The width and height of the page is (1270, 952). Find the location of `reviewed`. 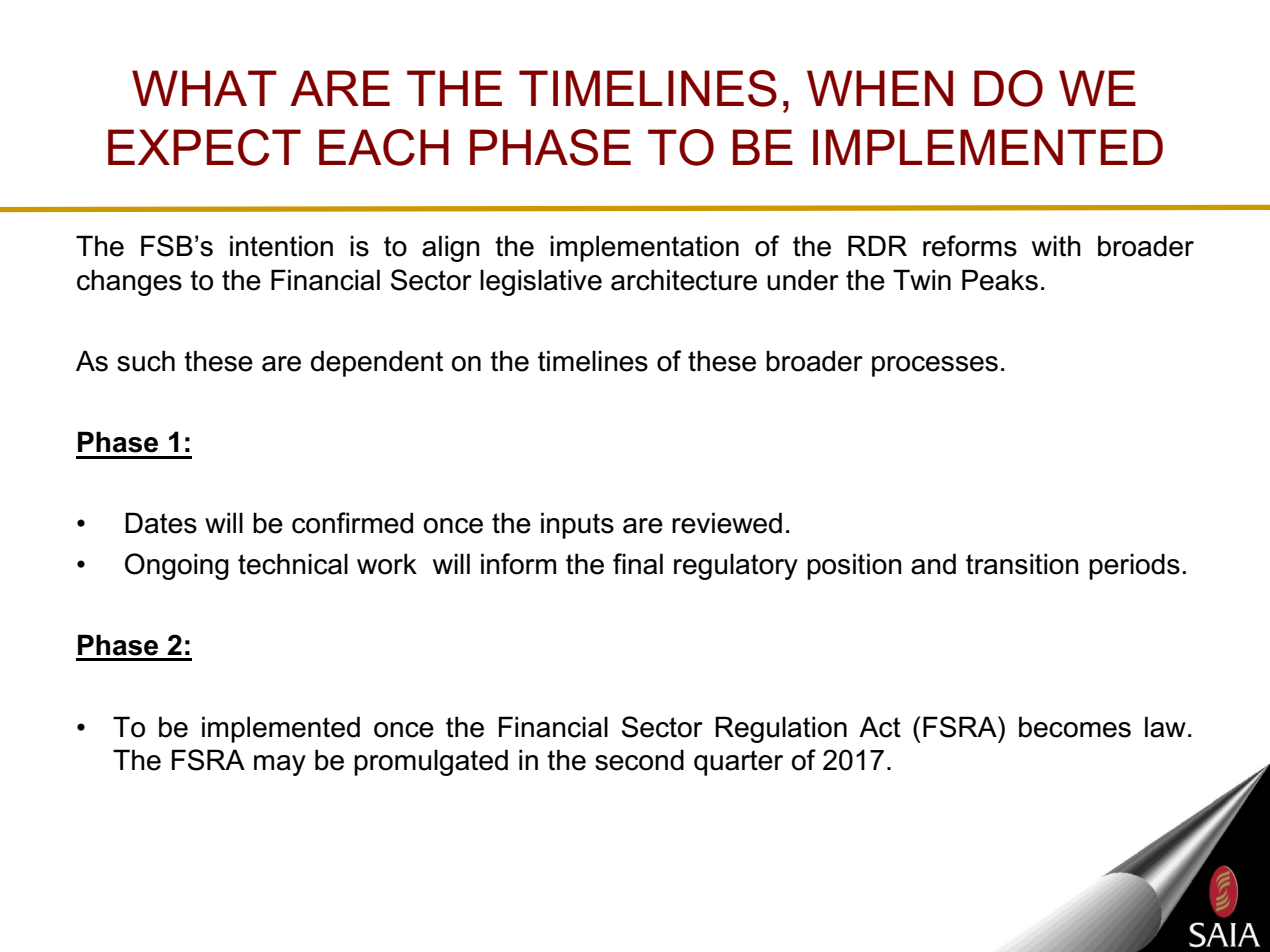

reviewed is located at coordinates (727, 523).
